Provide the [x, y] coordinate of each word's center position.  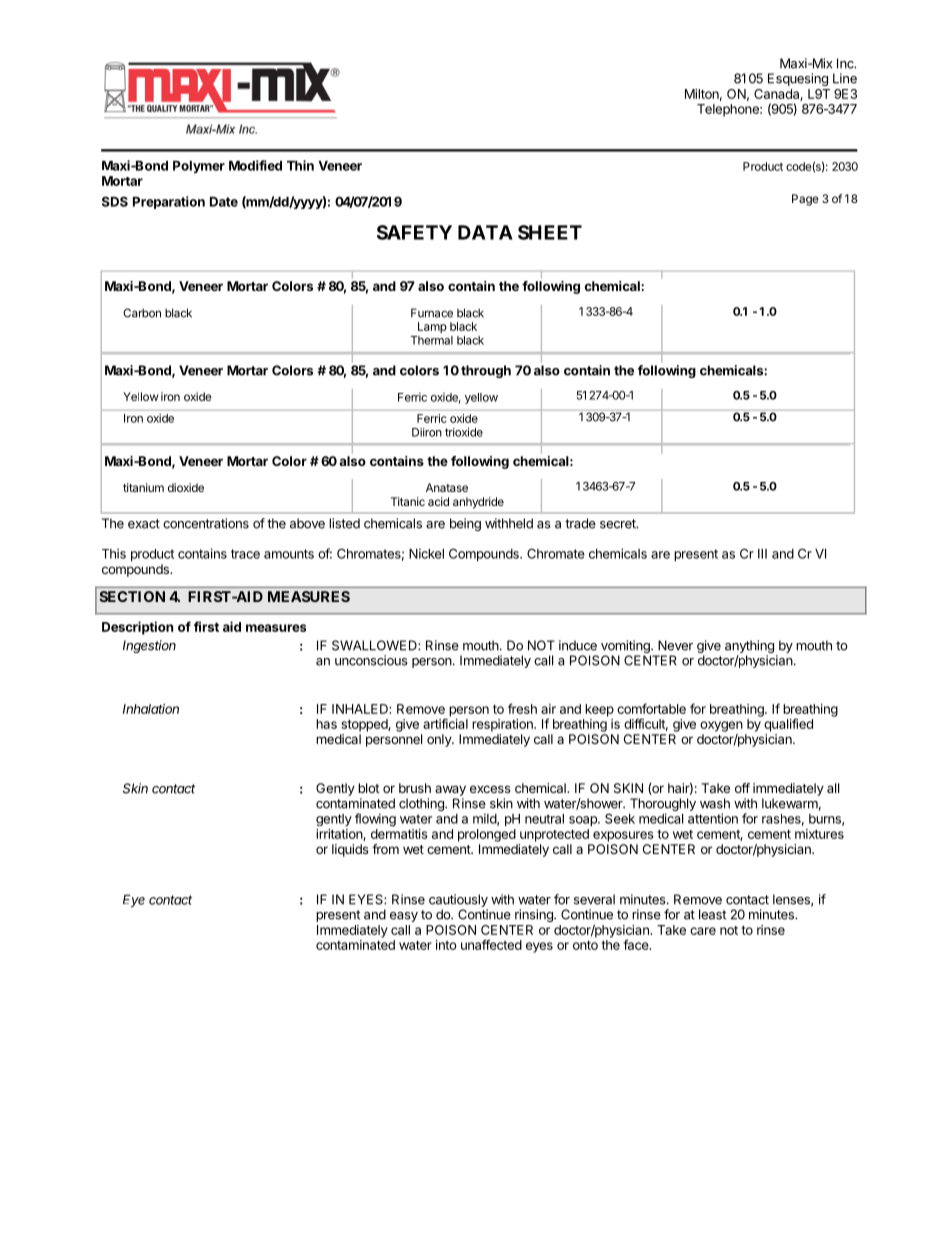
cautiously [458, 900]
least [712, 914]
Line [845, 78]
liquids [350, 850]
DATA [485, 232]
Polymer [199, 167]
